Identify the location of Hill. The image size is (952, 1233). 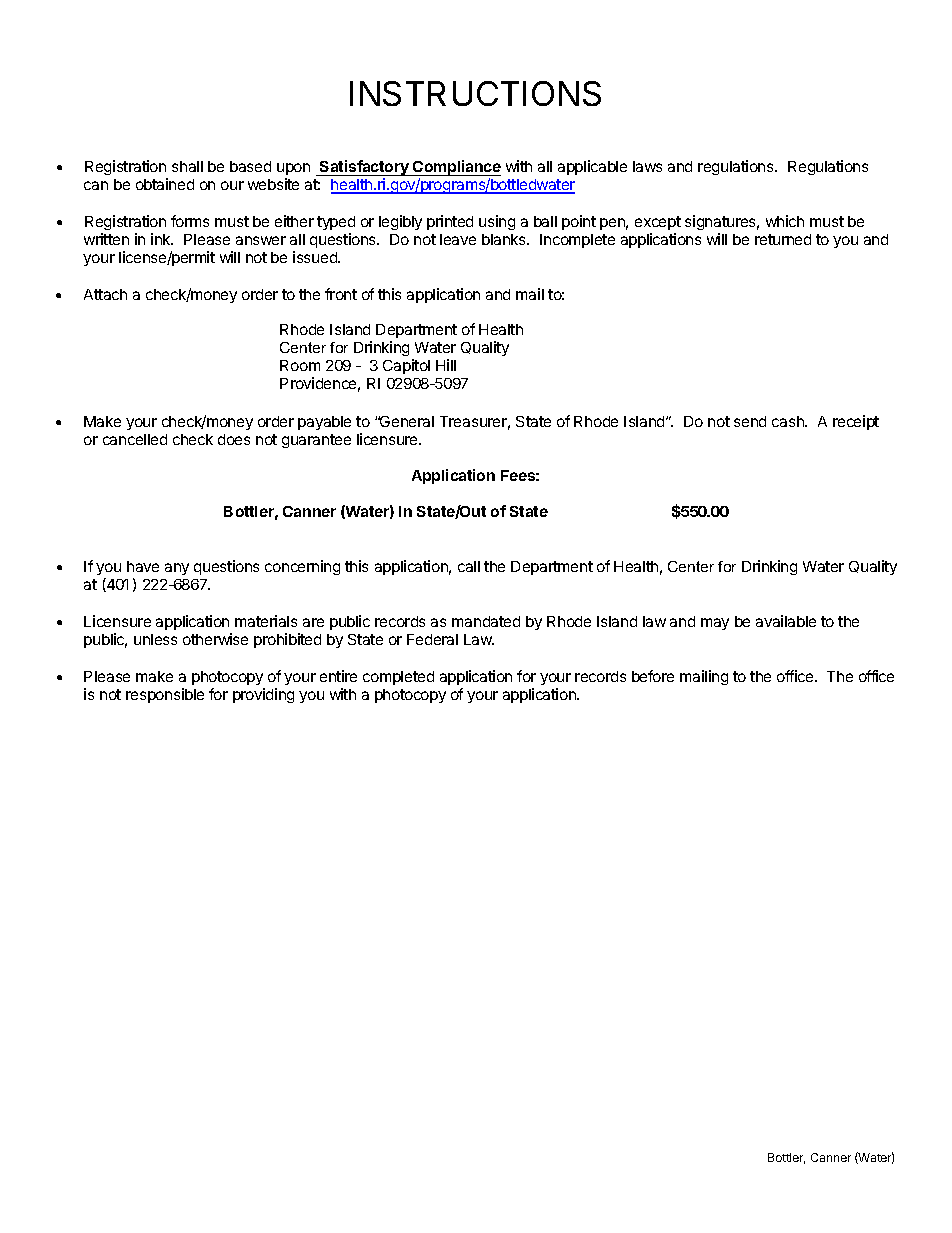
(446, 365).
